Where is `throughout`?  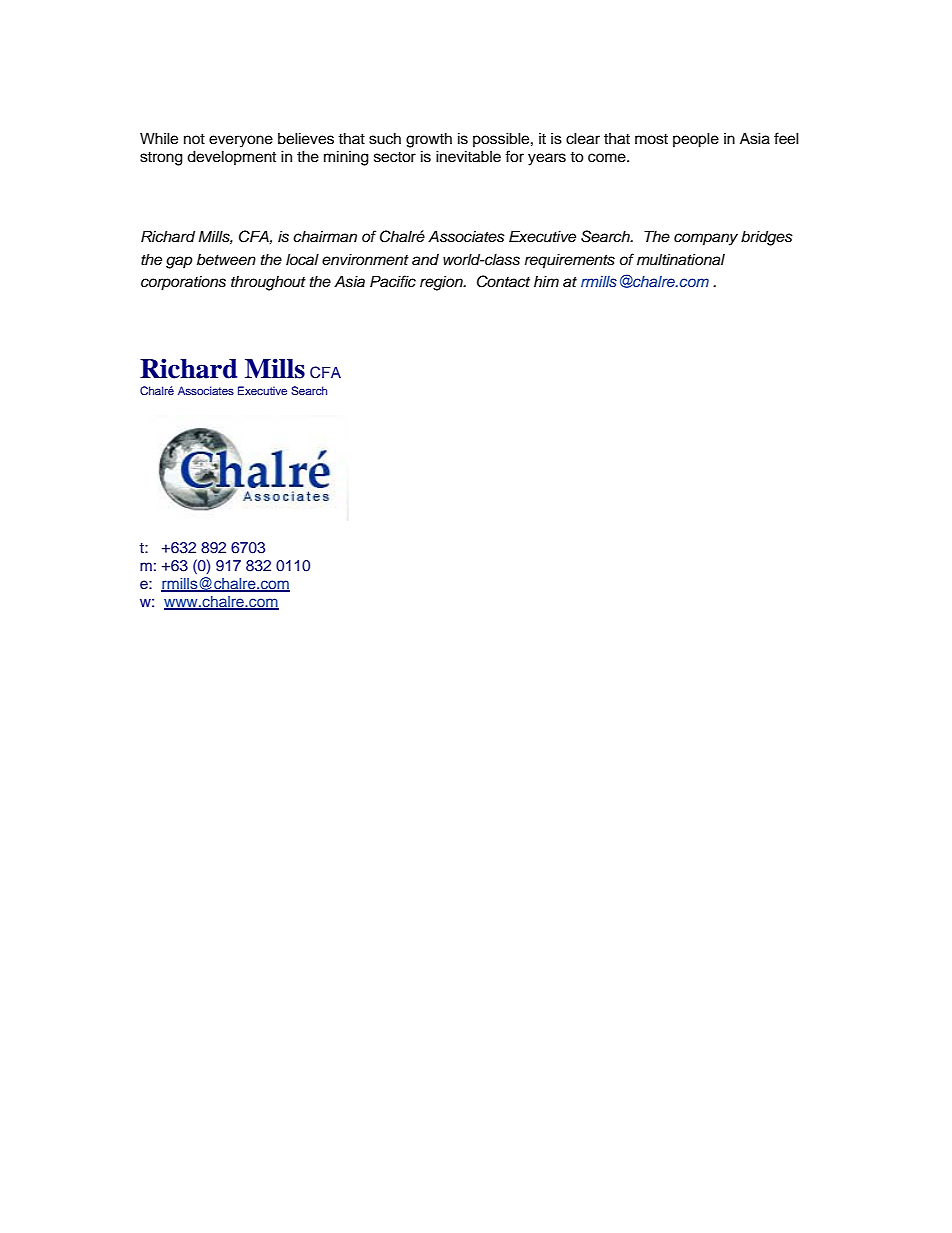 throughout is located at coordinates (268, 283).
